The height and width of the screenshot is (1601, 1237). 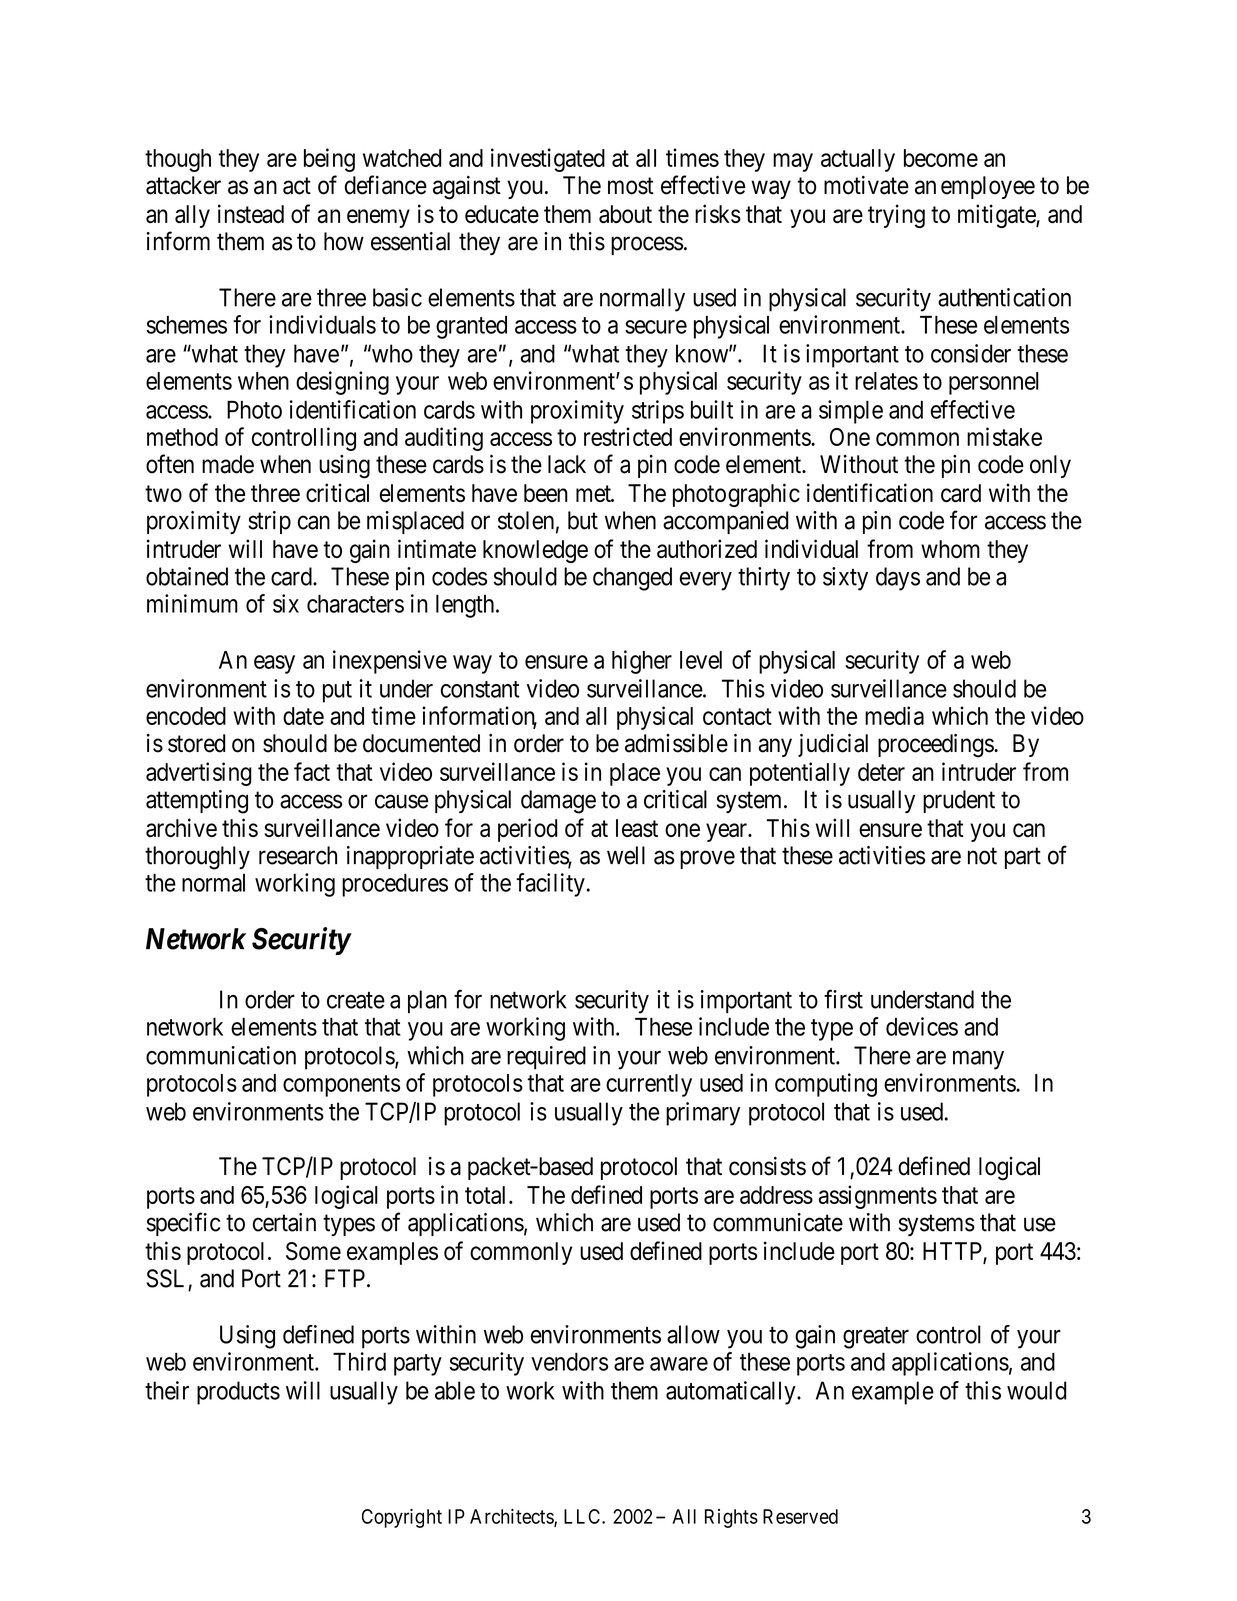 What do you see at coordinates (238, 1393) in the screenshot?
I see `products` at bounding box center [238, 1393].
